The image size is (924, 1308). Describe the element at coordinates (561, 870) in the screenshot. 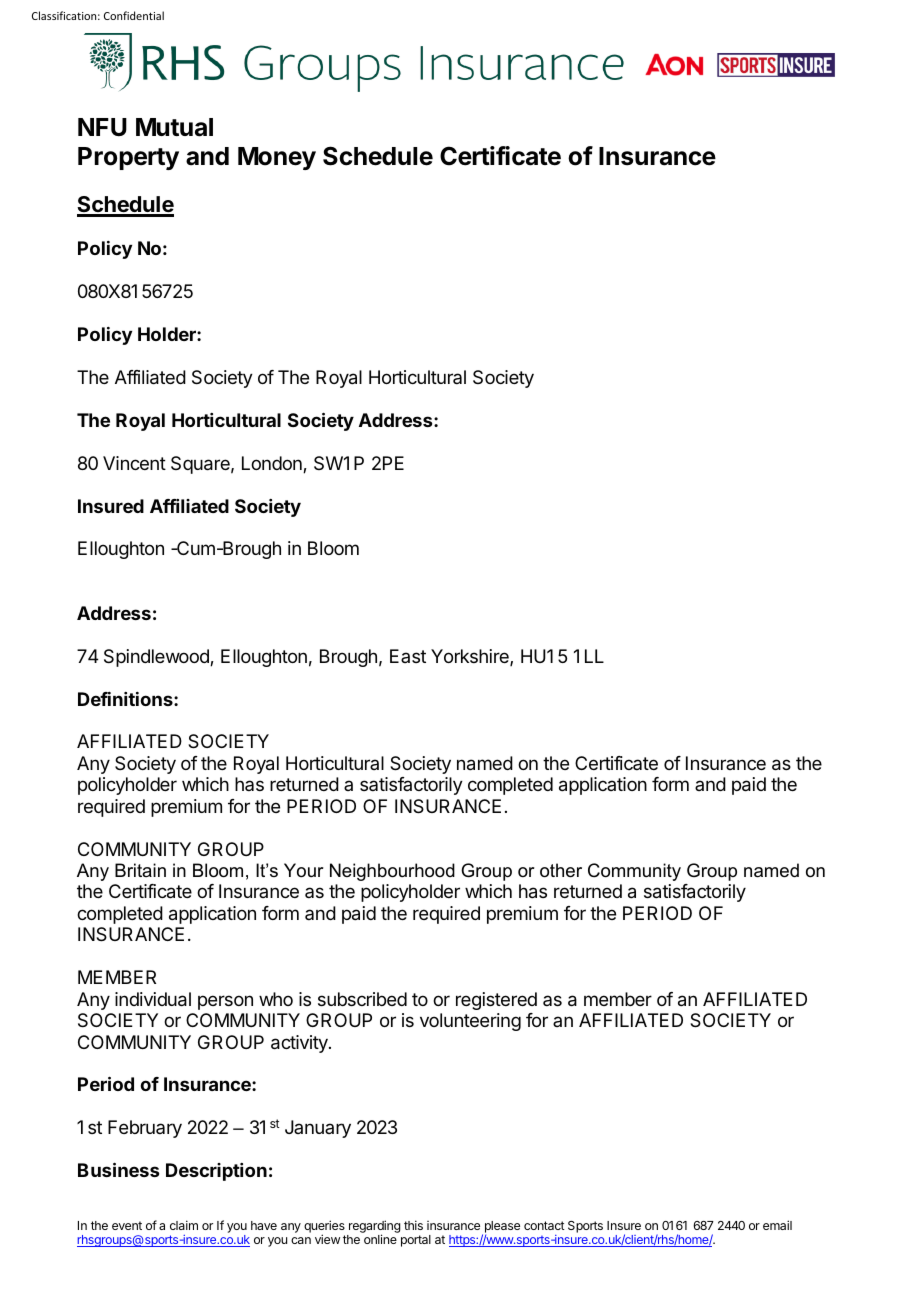

I see `other` at that location.
